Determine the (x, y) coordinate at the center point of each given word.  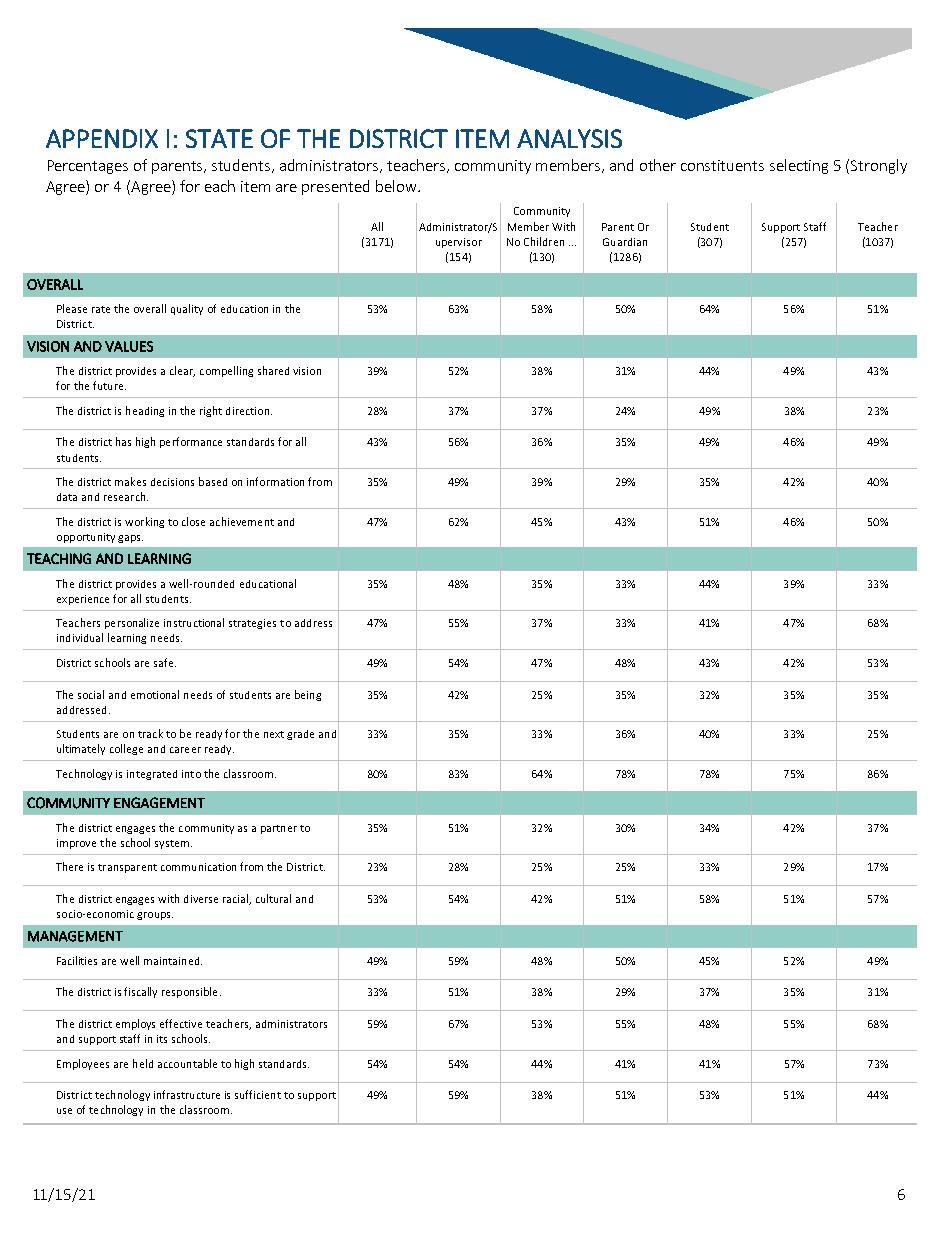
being (308, 695)
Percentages (88, 167)
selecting (799, 166)
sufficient (258, 1094)
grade (300, 735)
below (397, 186)
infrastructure (187, 1094)
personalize (132, 623)
